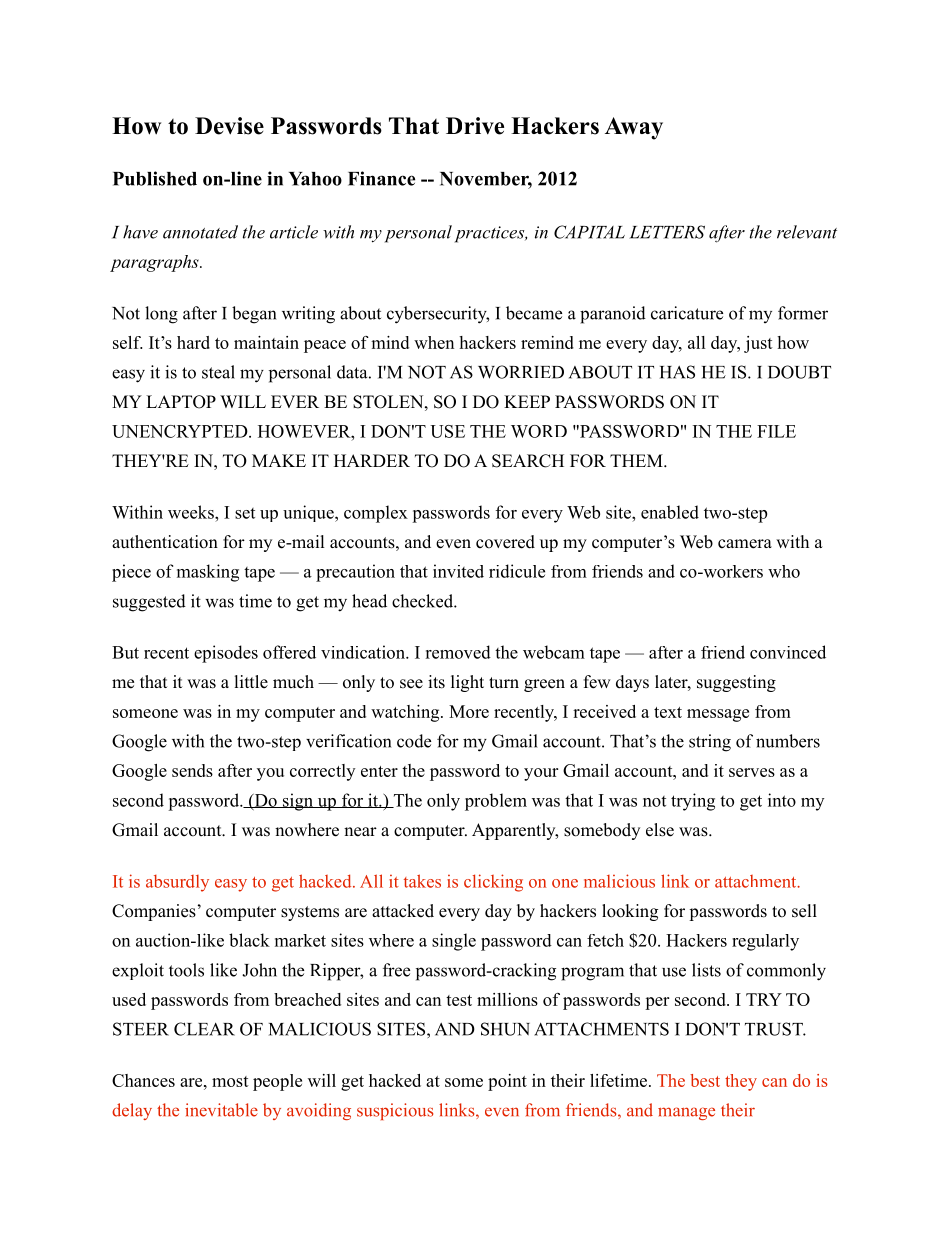 This document has height=1233, width=952. I want to click on Away, so click(634, 128).
